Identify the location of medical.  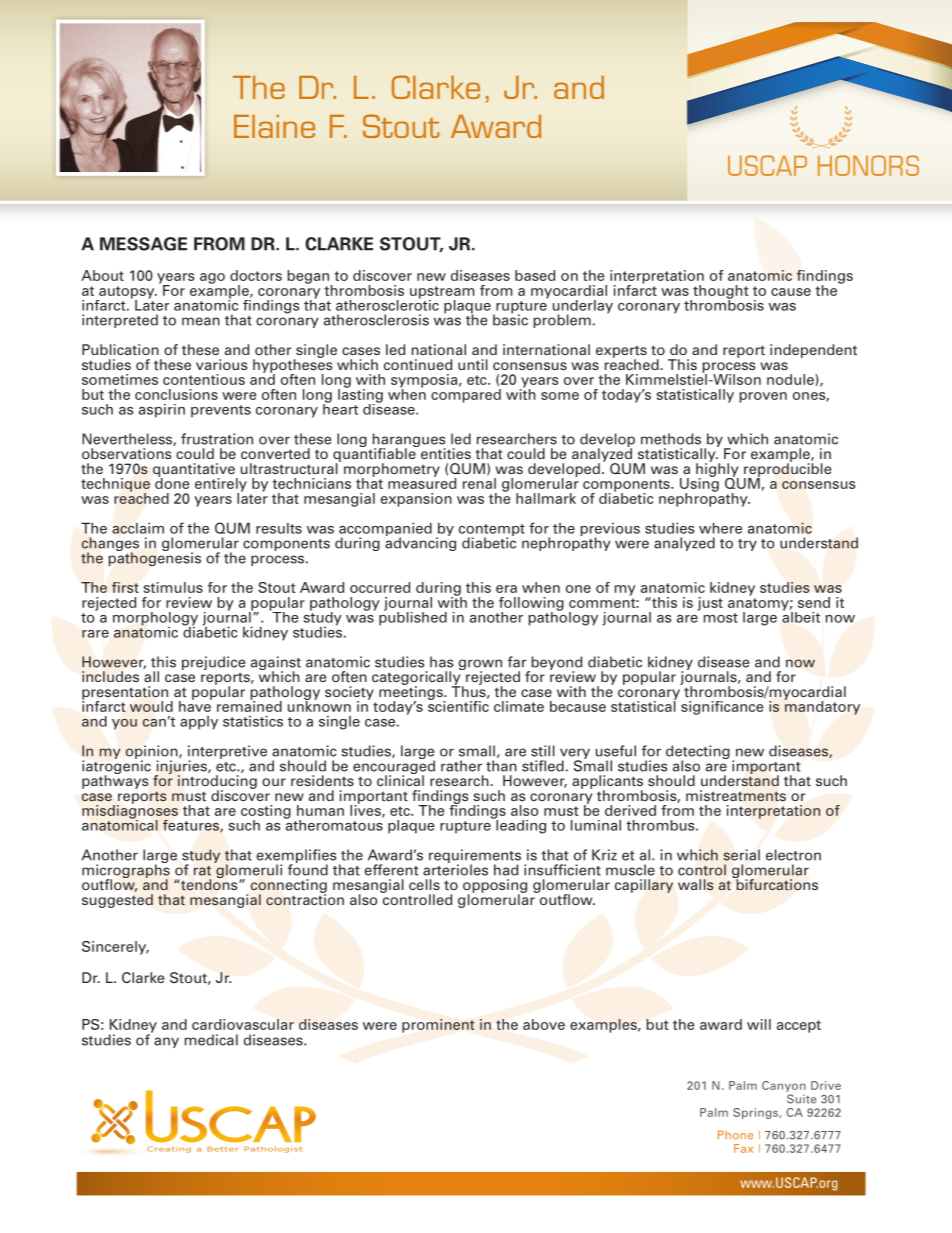
(211, 1040).
